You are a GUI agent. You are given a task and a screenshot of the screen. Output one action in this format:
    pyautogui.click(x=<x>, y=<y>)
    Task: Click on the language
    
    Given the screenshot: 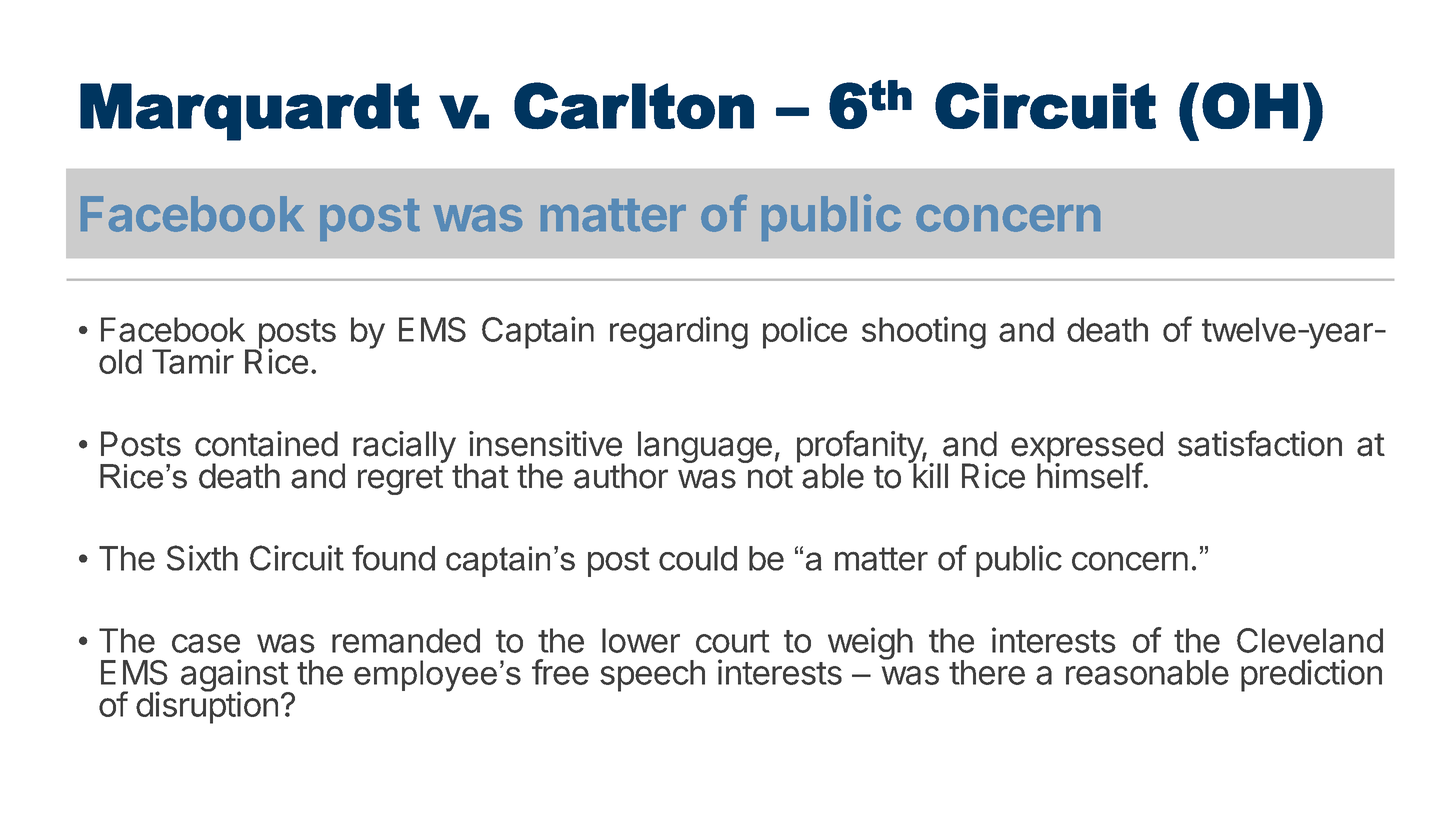 What is the action you would take?
    pyautogui.click(x=705, y=447)
